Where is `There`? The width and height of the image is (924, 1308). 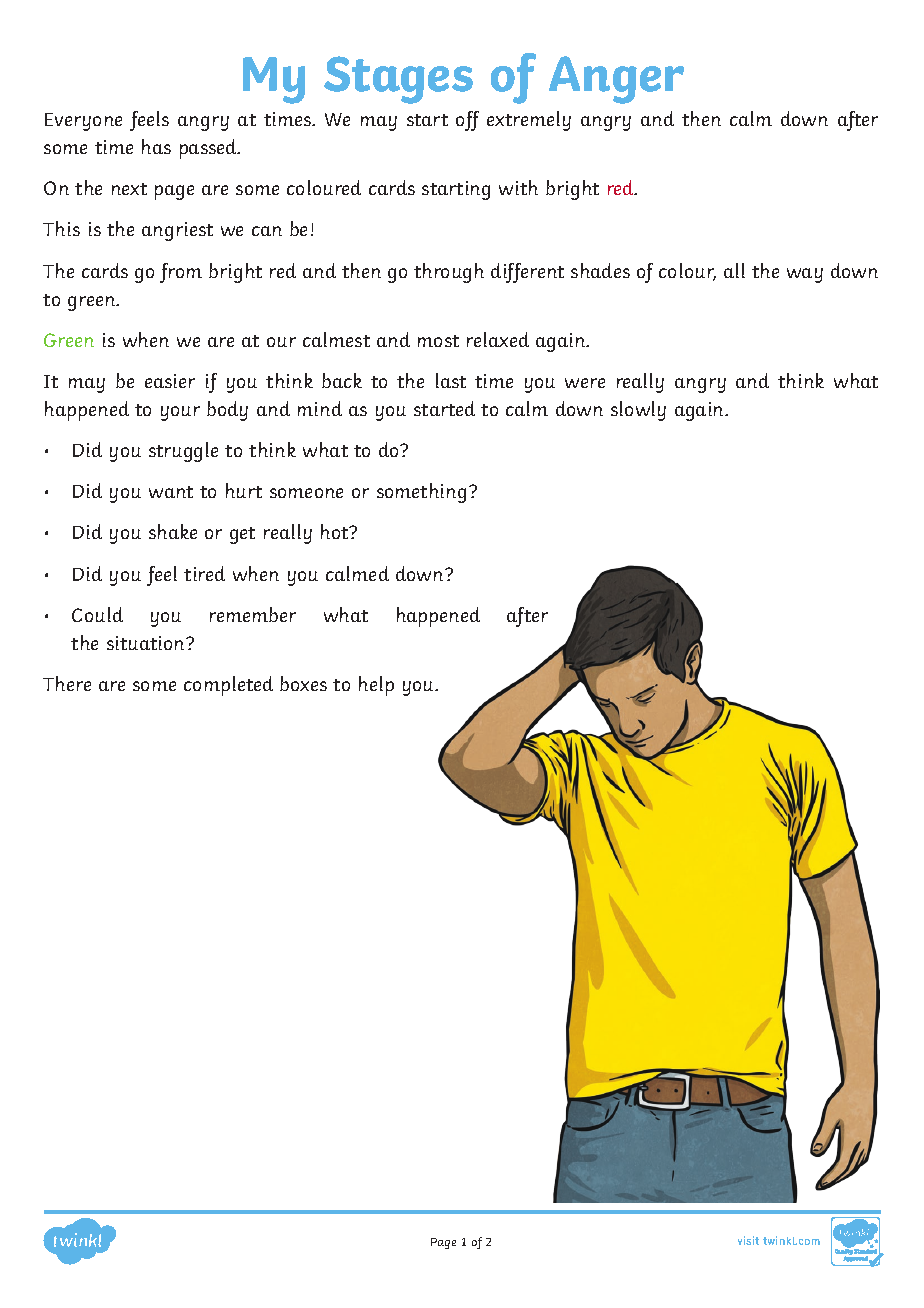
There is located at coordinates (67, 683).
